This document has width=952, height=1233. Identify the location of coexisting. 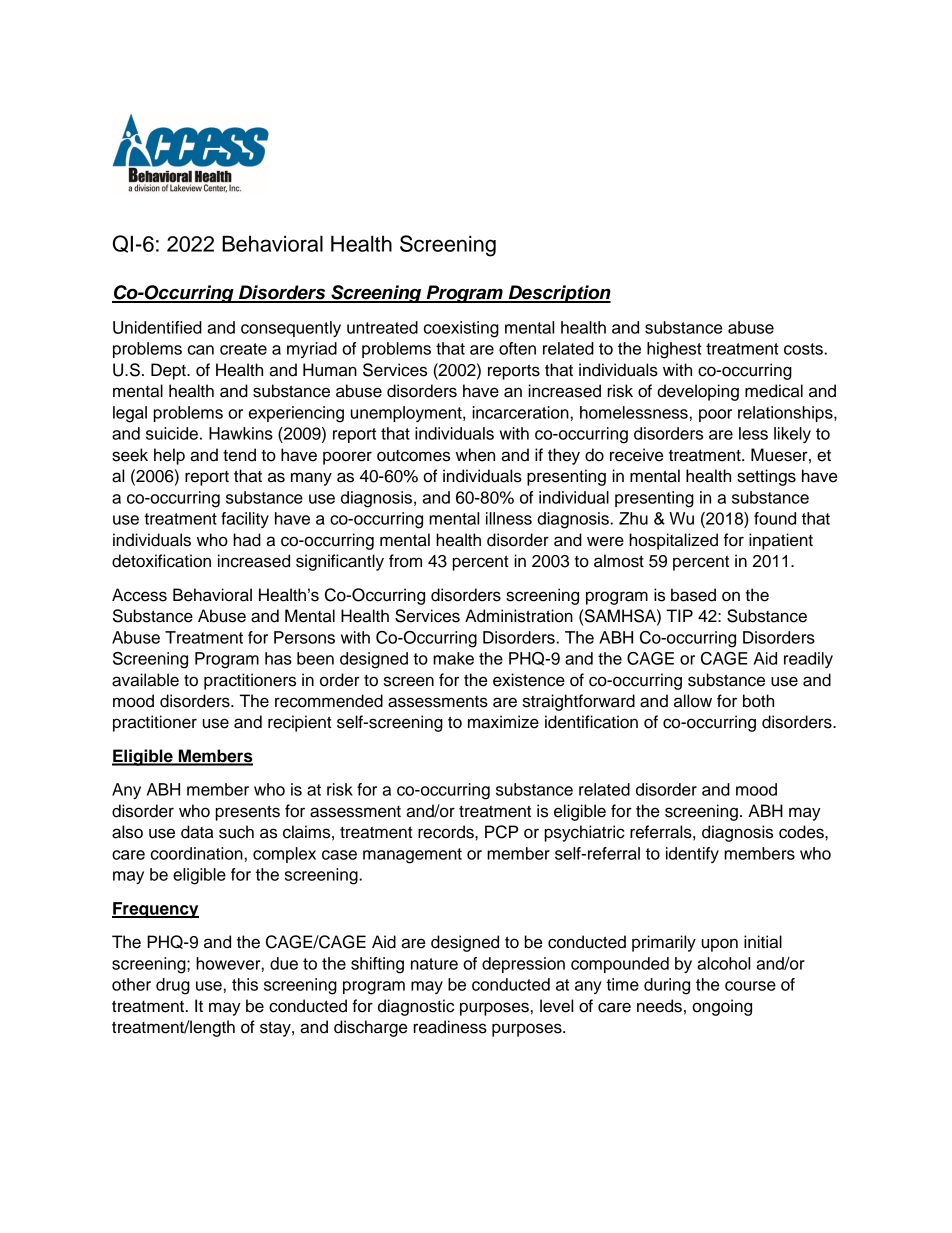
(461, 329).
